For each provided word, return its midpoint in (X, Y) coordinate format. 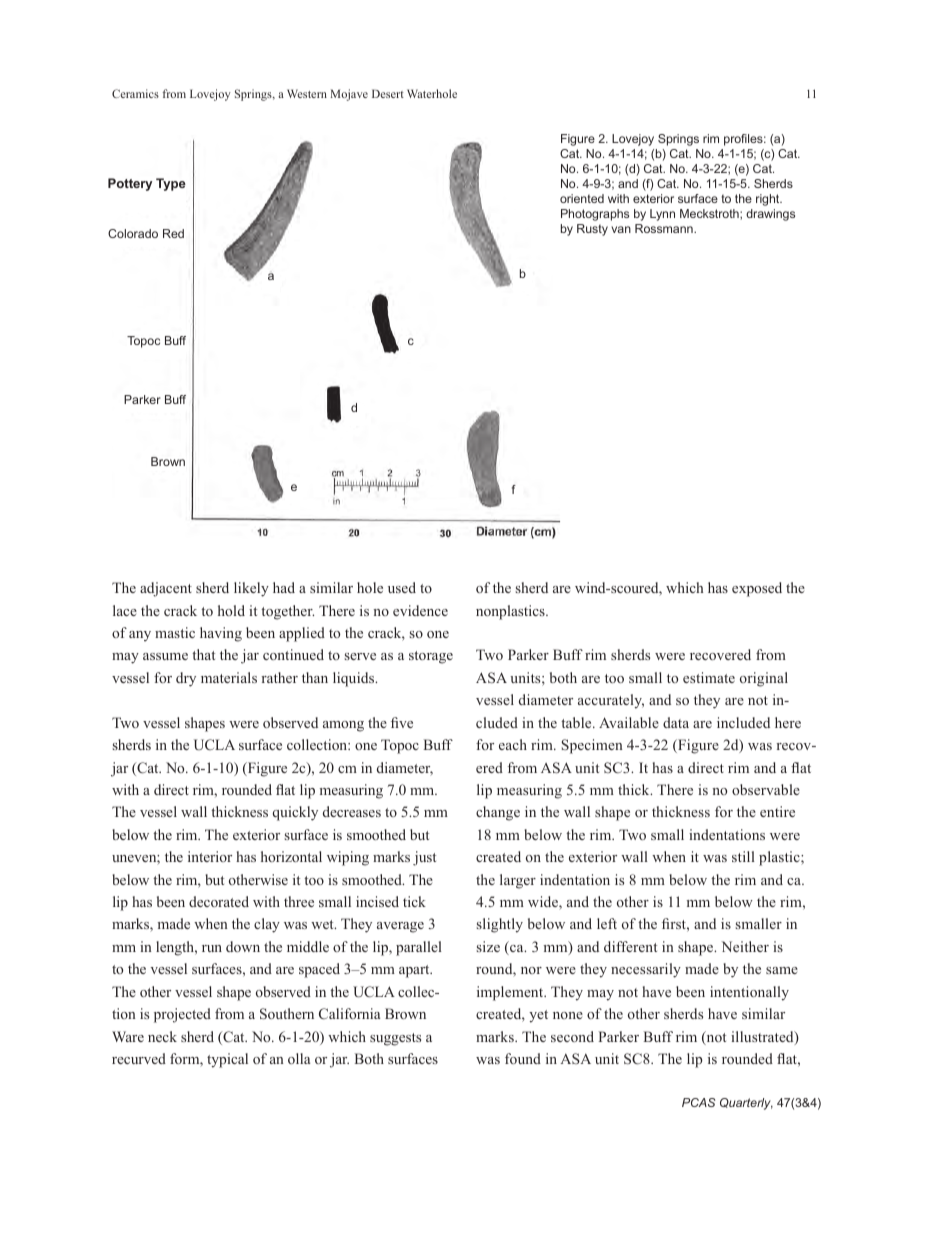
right (769, 200)
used (402, 587)
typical (227, 1060)
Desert (388, 93)
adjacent (166, 589)
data (676, 722)
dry (186, 679)
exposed (757, 589)
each (513, 744)
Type (171, 184)
